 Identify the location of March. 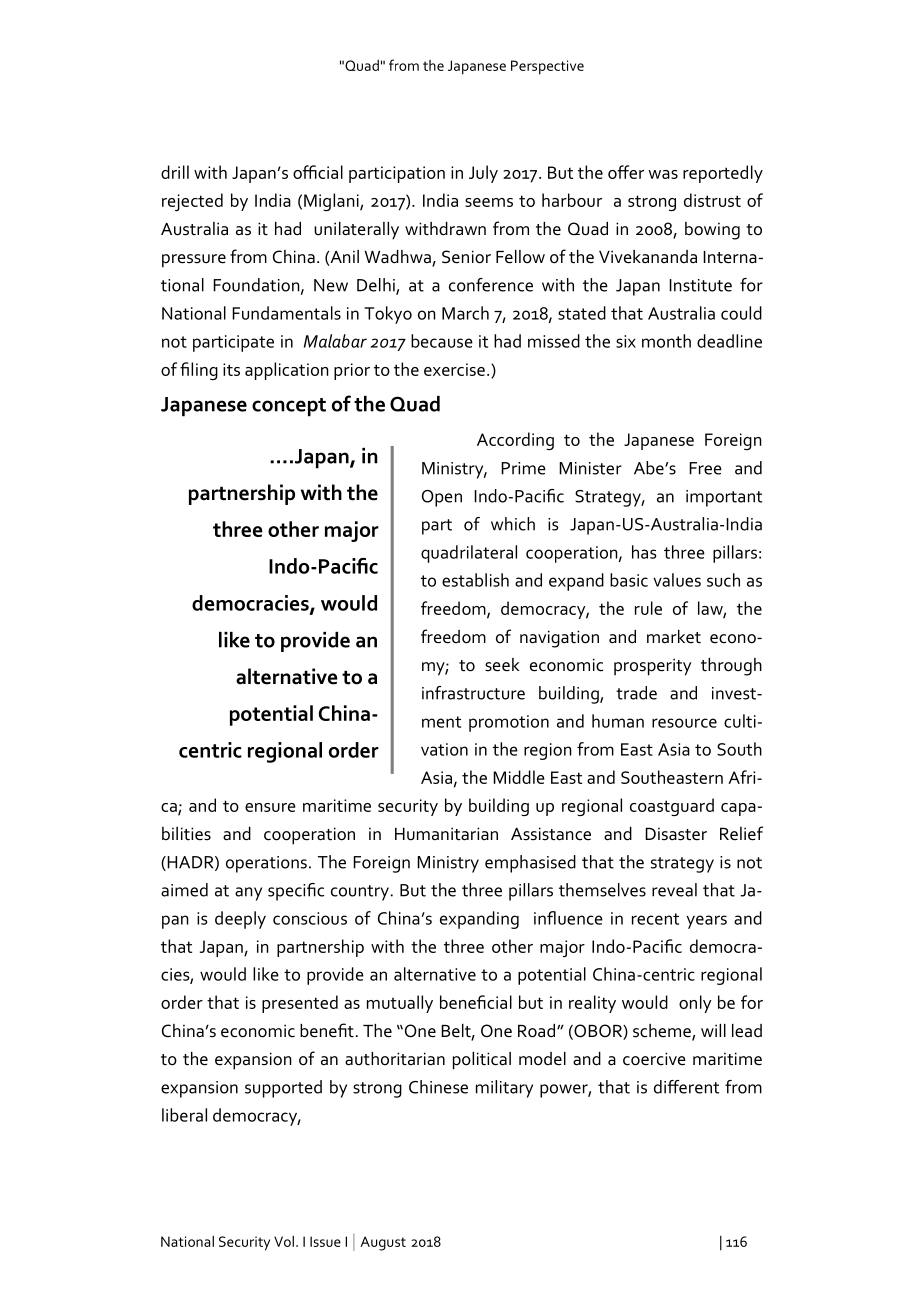
(465, 313).
